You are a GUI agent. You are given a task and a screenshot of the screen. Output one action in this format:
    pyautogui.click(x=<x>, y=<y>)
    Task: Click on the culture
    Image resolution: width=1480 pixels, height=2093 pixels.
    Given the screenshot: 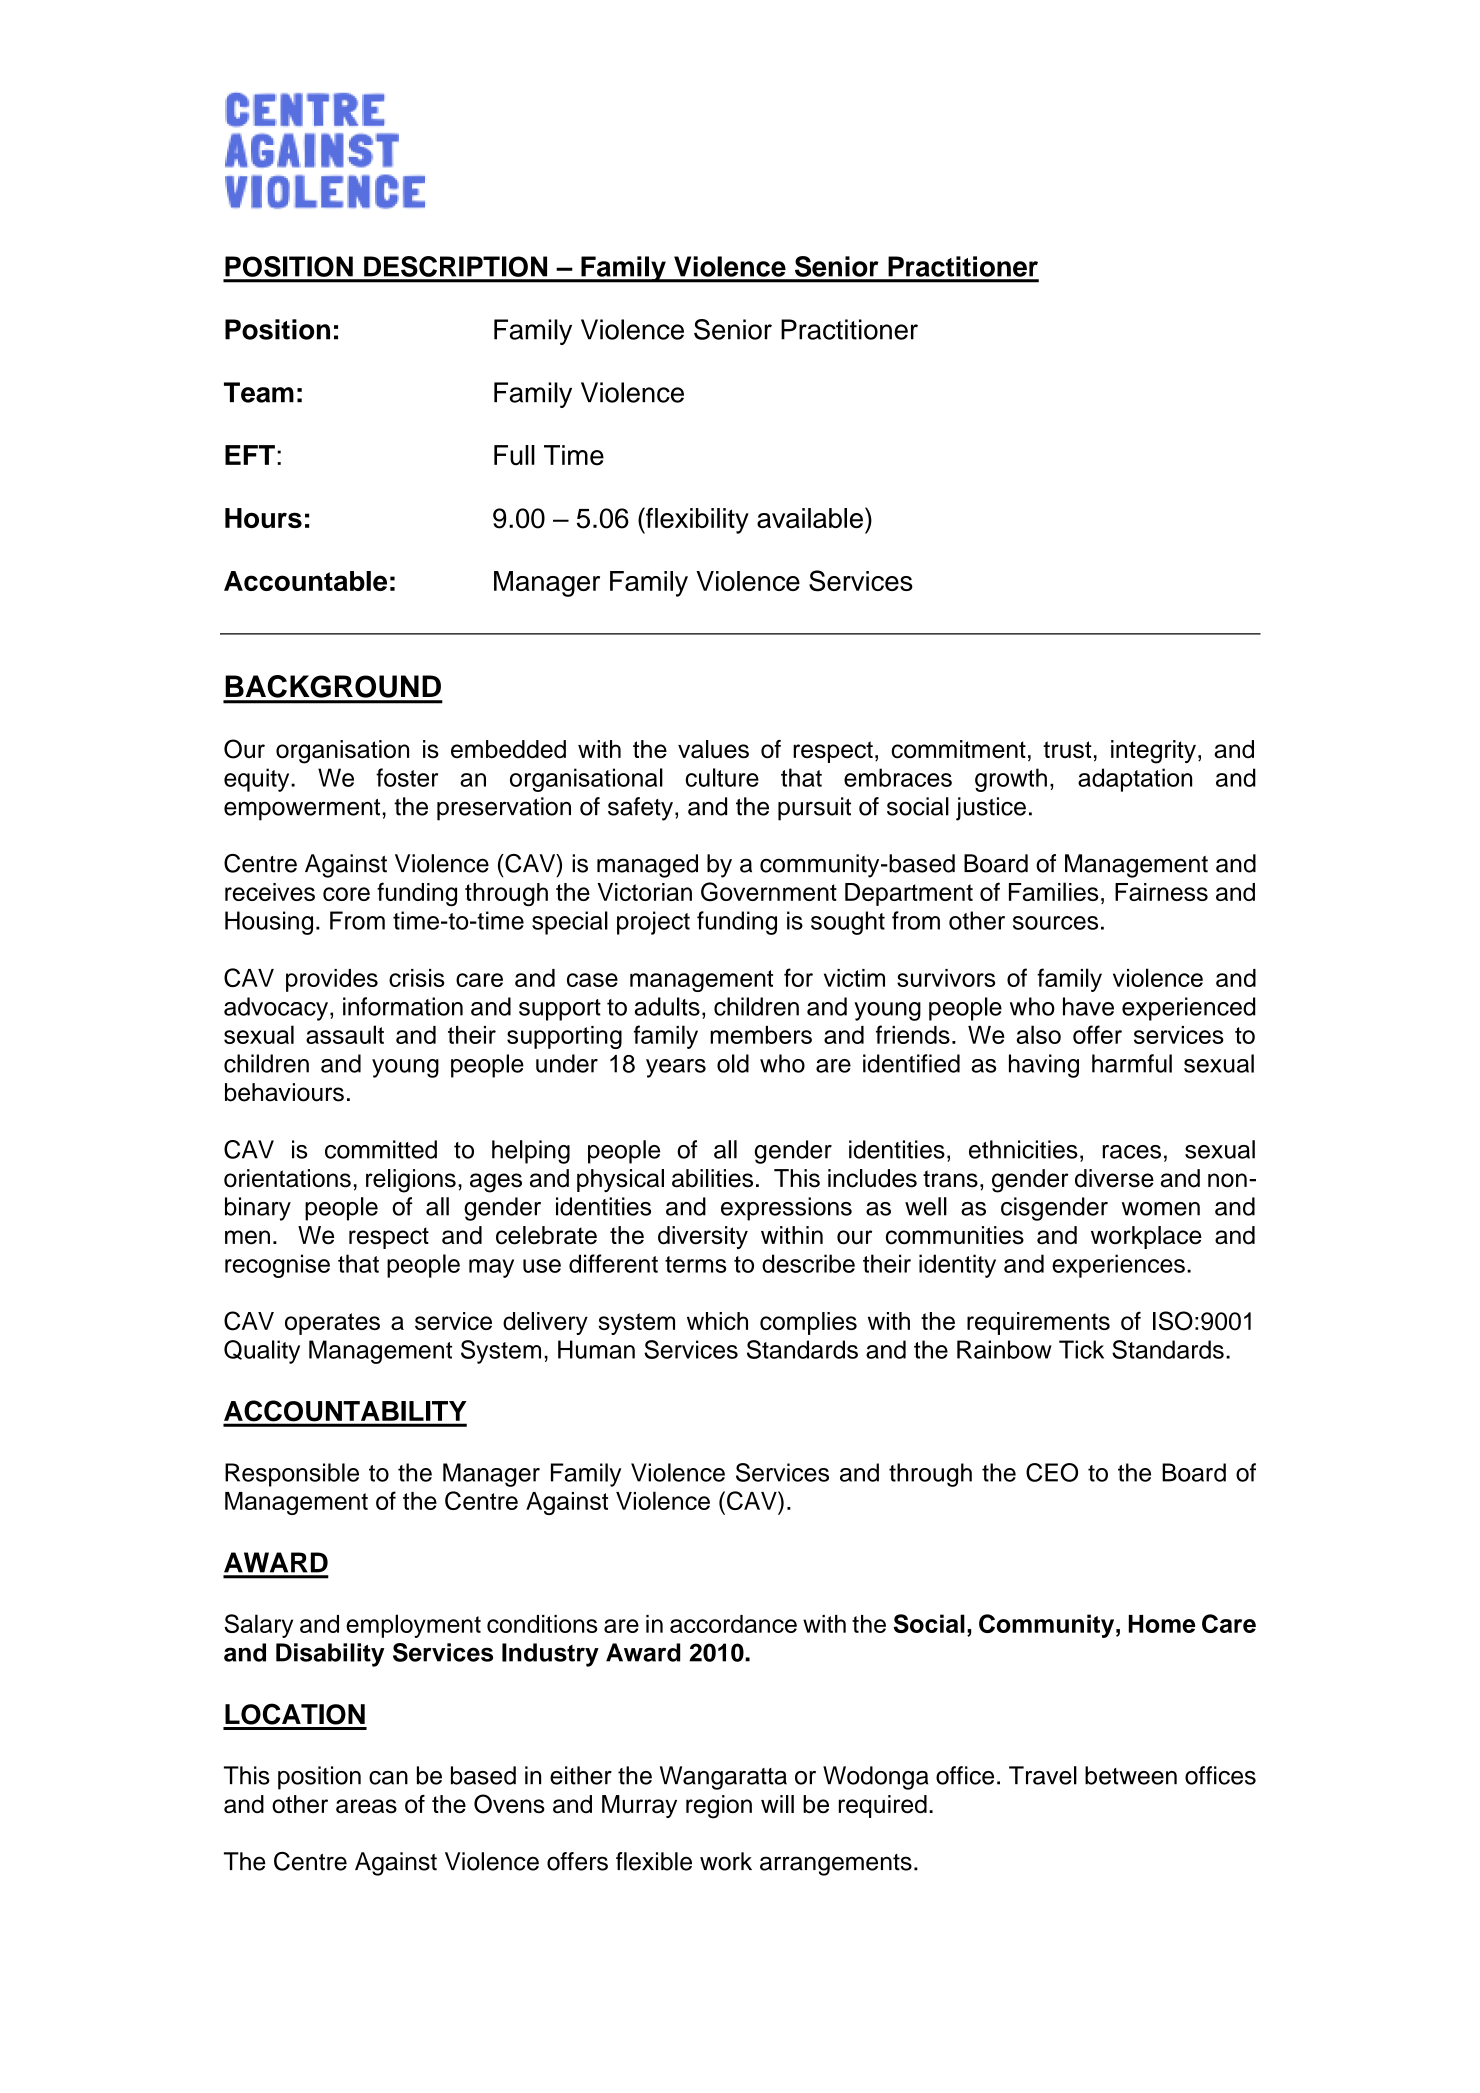 What is the action you would take?
    pyautogui.click(x=722, y=777)
